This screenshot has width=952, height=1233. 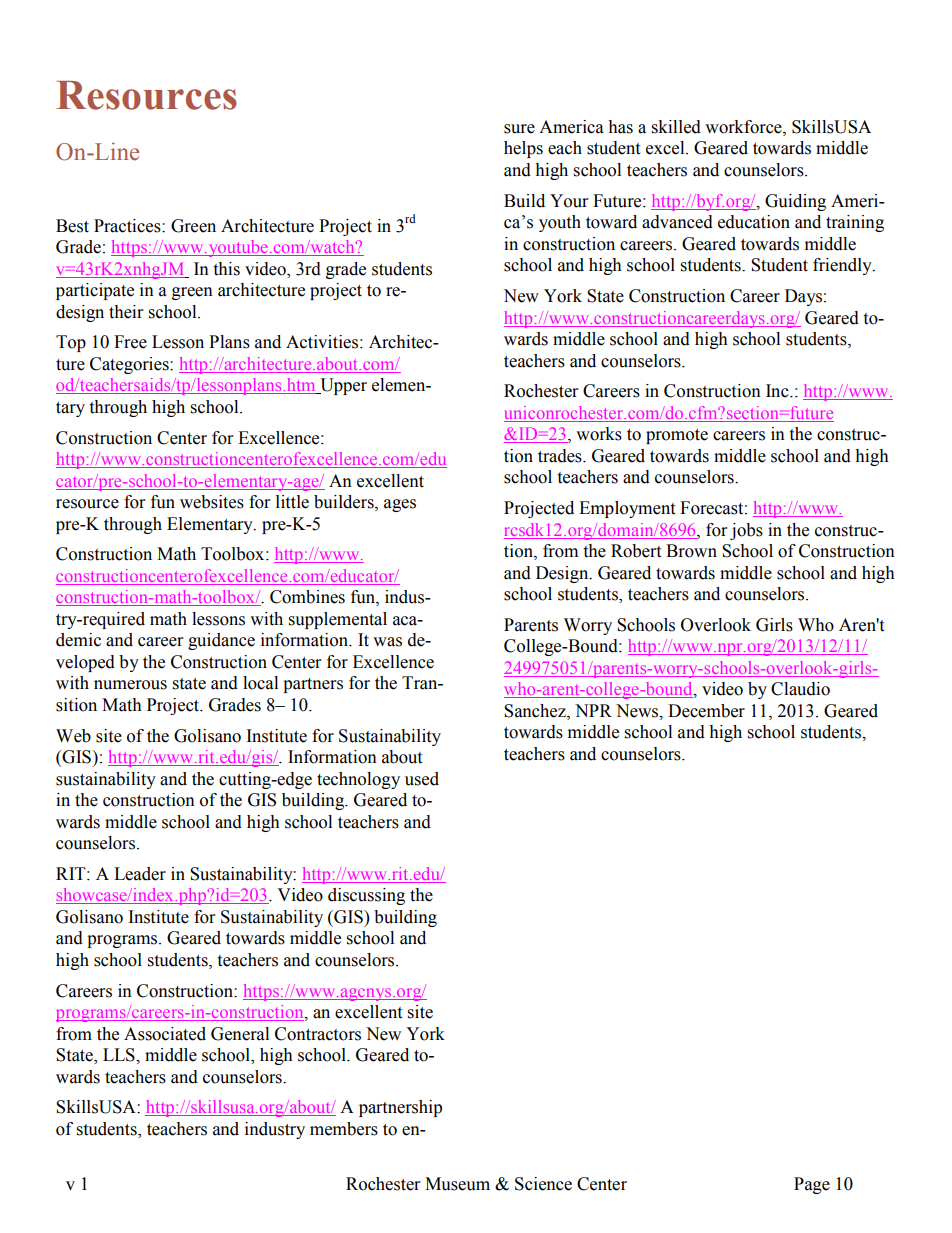 I want to click on Associated, so click(x=165, y=1034).
